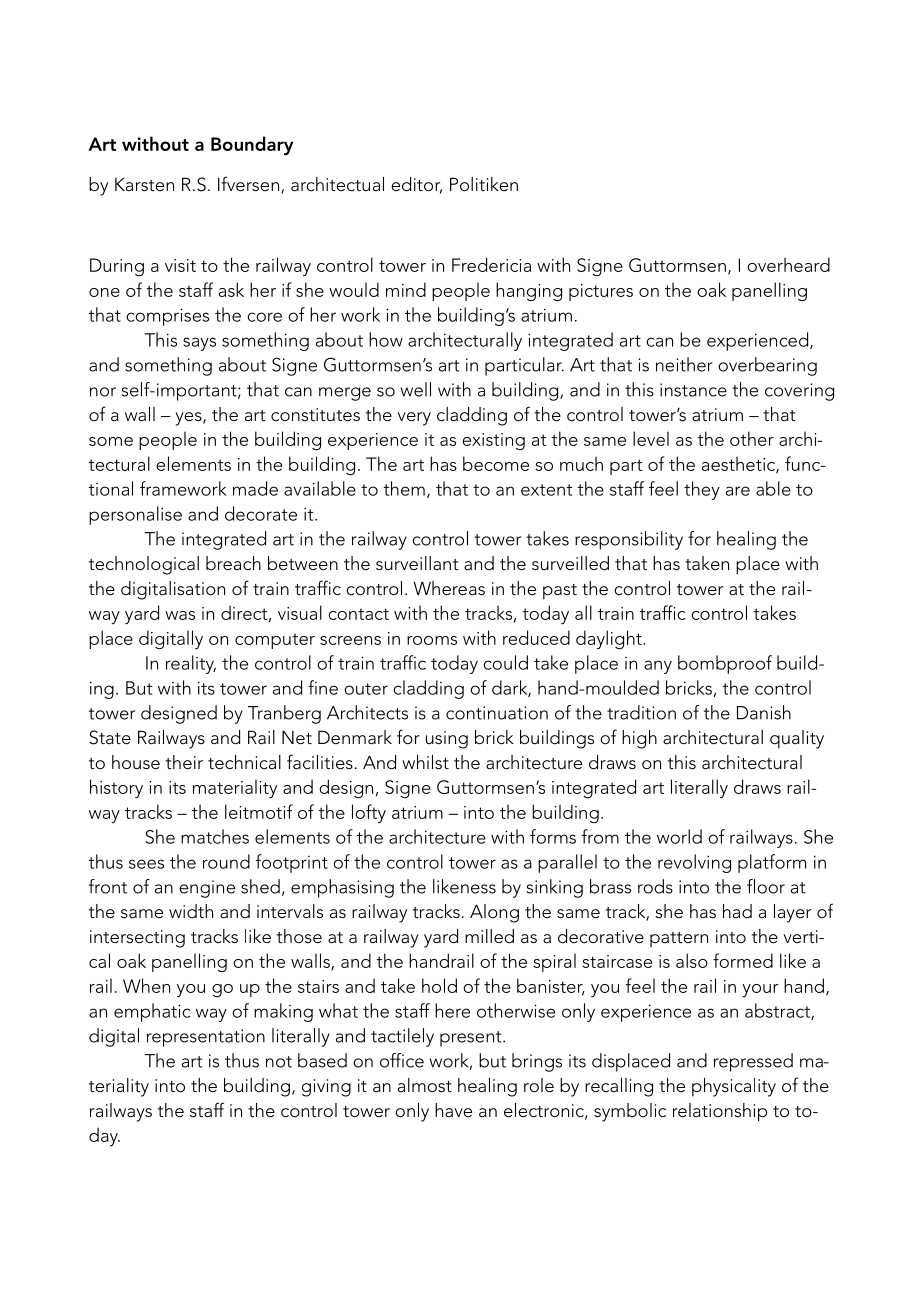 This document has height=1308, width=924. Describe the element at coordinates (425, 1085) in the document. I see `almost` at that location.
